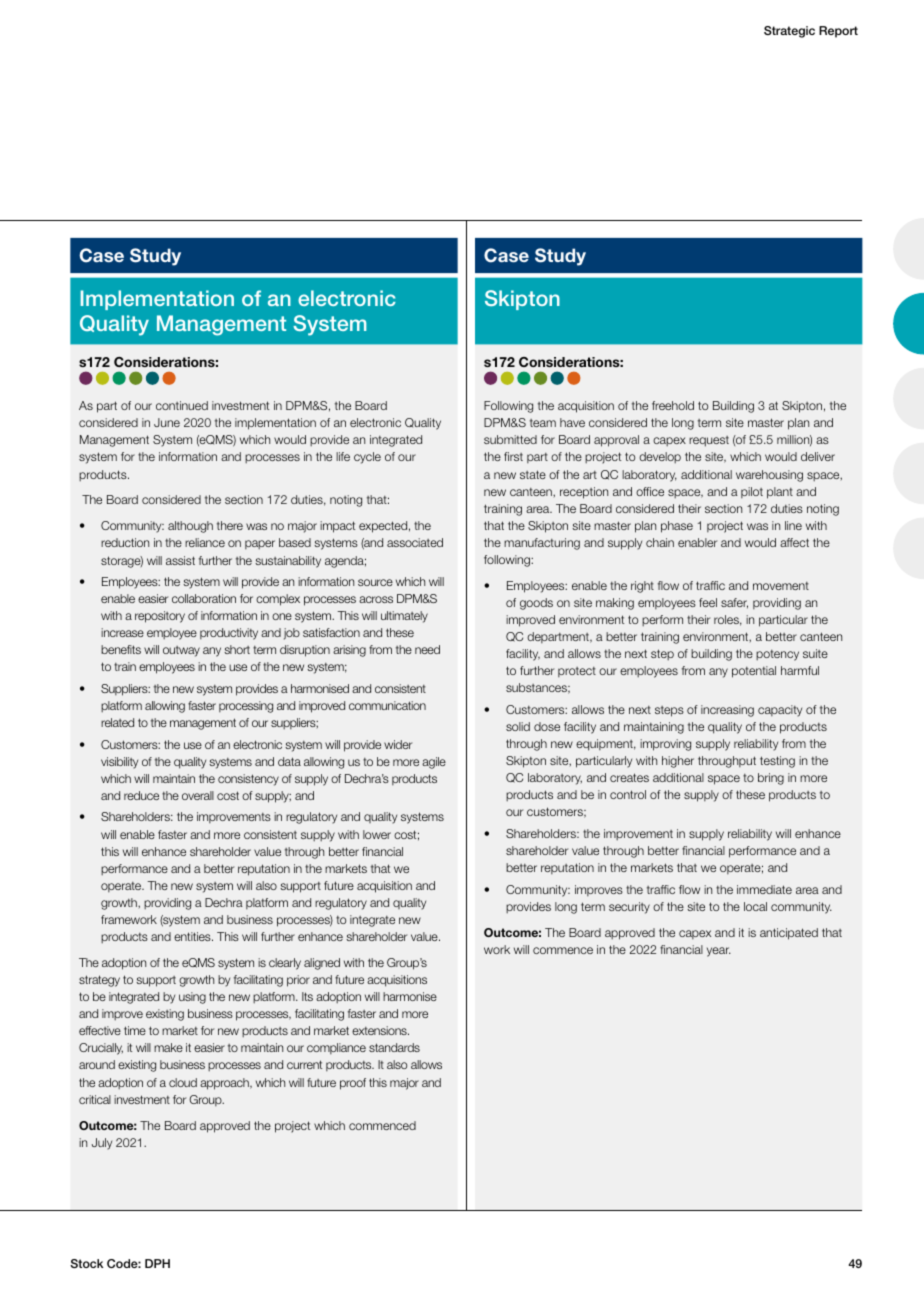  I want to click on June, so click(167, 422).
